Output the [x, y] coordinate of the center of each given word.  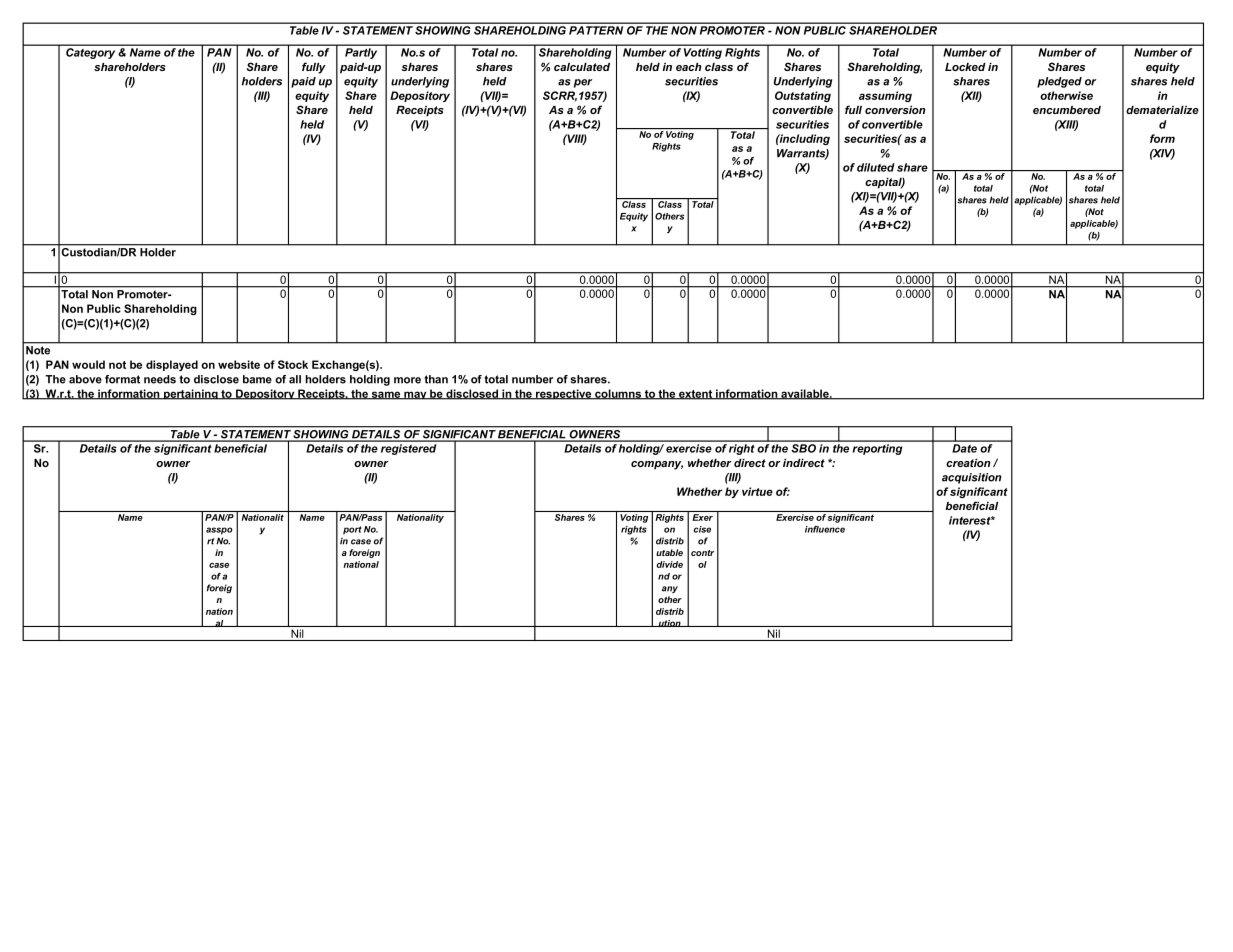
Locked [965, 67]
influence [825, 529]
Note [38, 350]
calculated [582, 67]
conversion [895, 110]
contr [702, 553]
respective [564, 394]
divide [670, 564]
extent [696, 395]
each [689, 67]
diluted [876, 167]
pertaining [191, 394]
